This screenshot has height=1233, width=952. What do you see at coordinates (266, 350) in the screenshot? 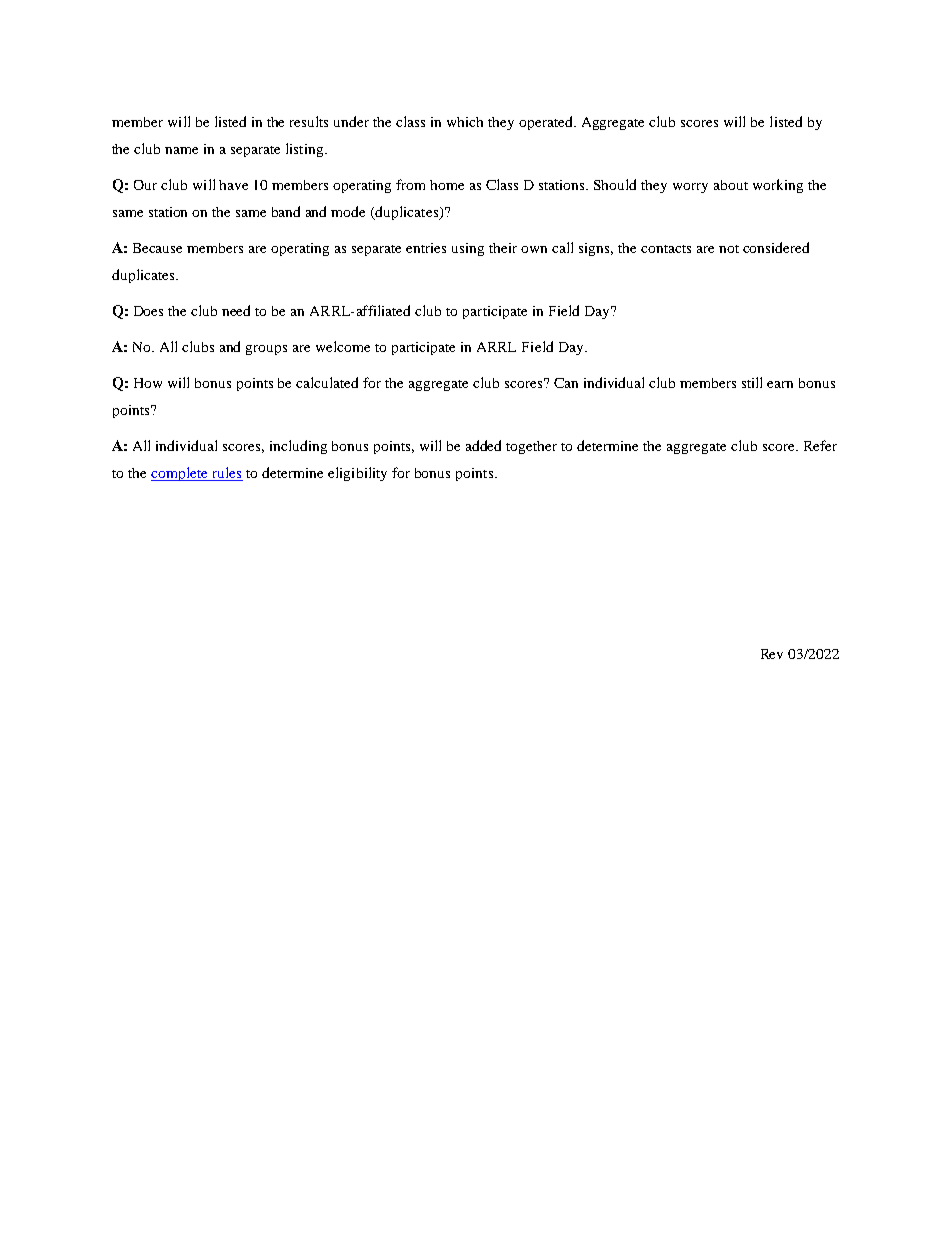
I see `groups` at bounding box center [266, 350].
